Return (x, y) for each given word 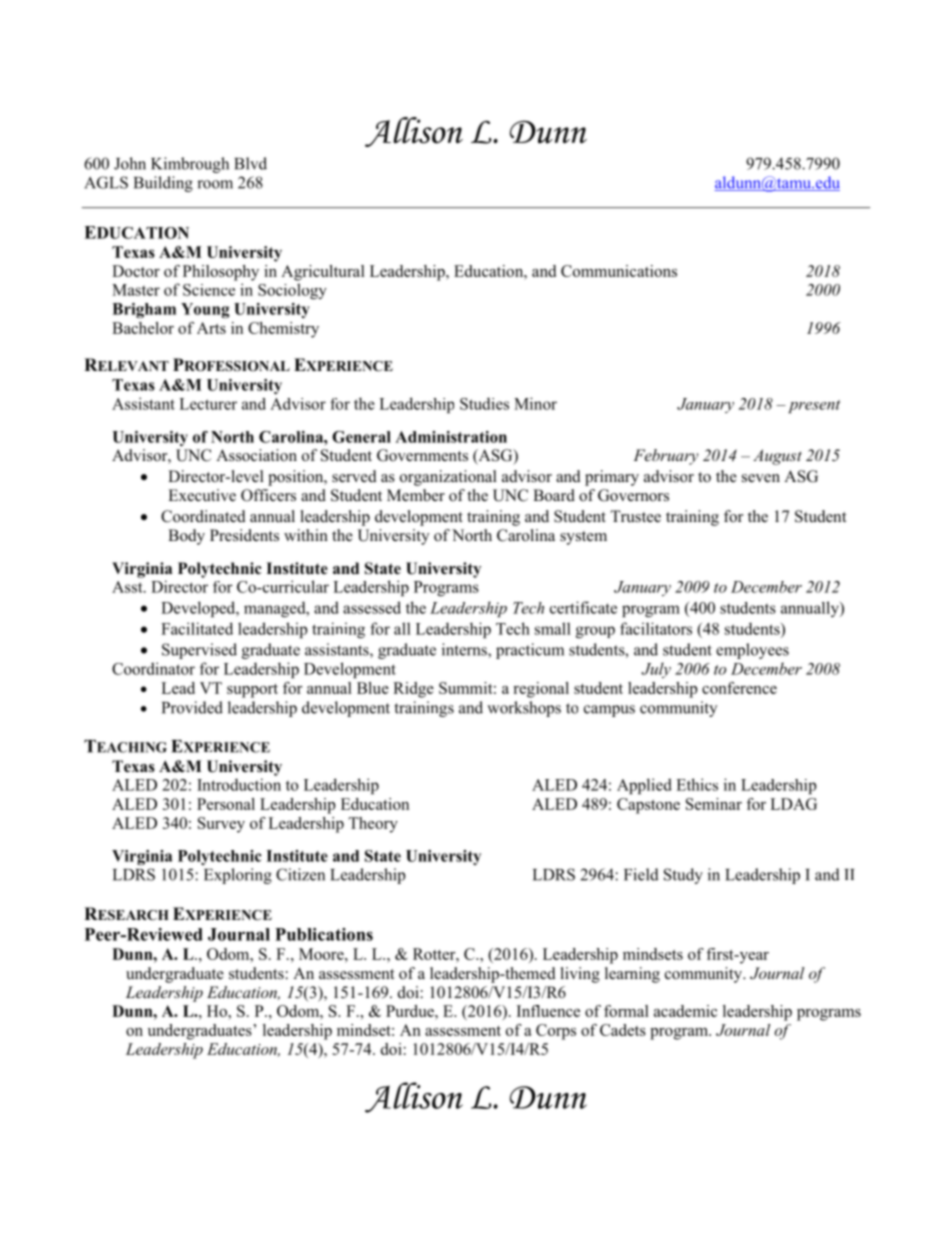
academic (685, 1011)
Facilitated (197, 628)
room (215, 184)
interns (465, 650)
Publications (324, 934)
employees (752, 651)
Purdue (411, 1011)
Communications (619, 271)
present (812, 406)
